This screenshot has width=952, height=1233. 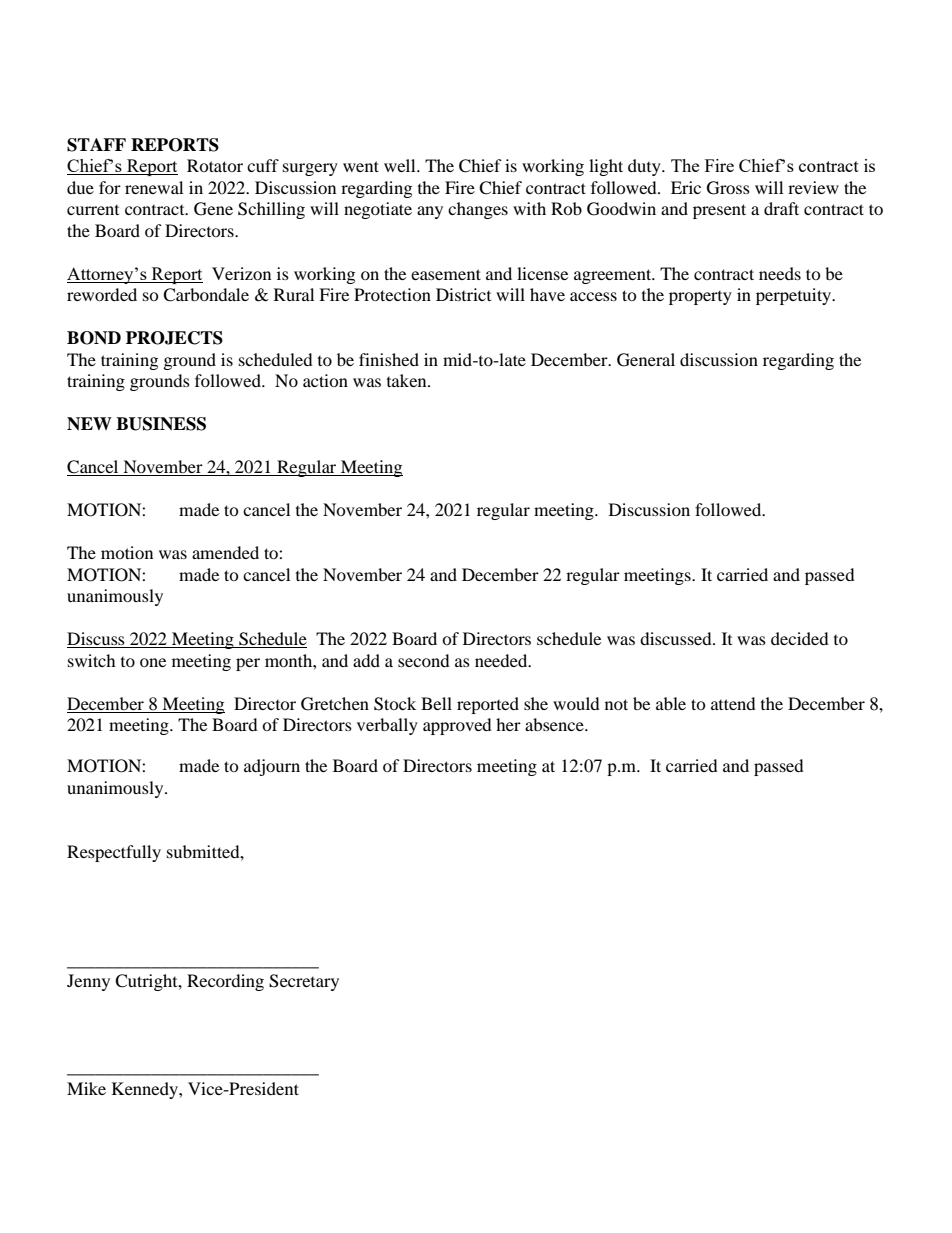 What do you see at coordinates (733, 703) in the screenshot?
I see `attend` at bounding box center [733, 703].
